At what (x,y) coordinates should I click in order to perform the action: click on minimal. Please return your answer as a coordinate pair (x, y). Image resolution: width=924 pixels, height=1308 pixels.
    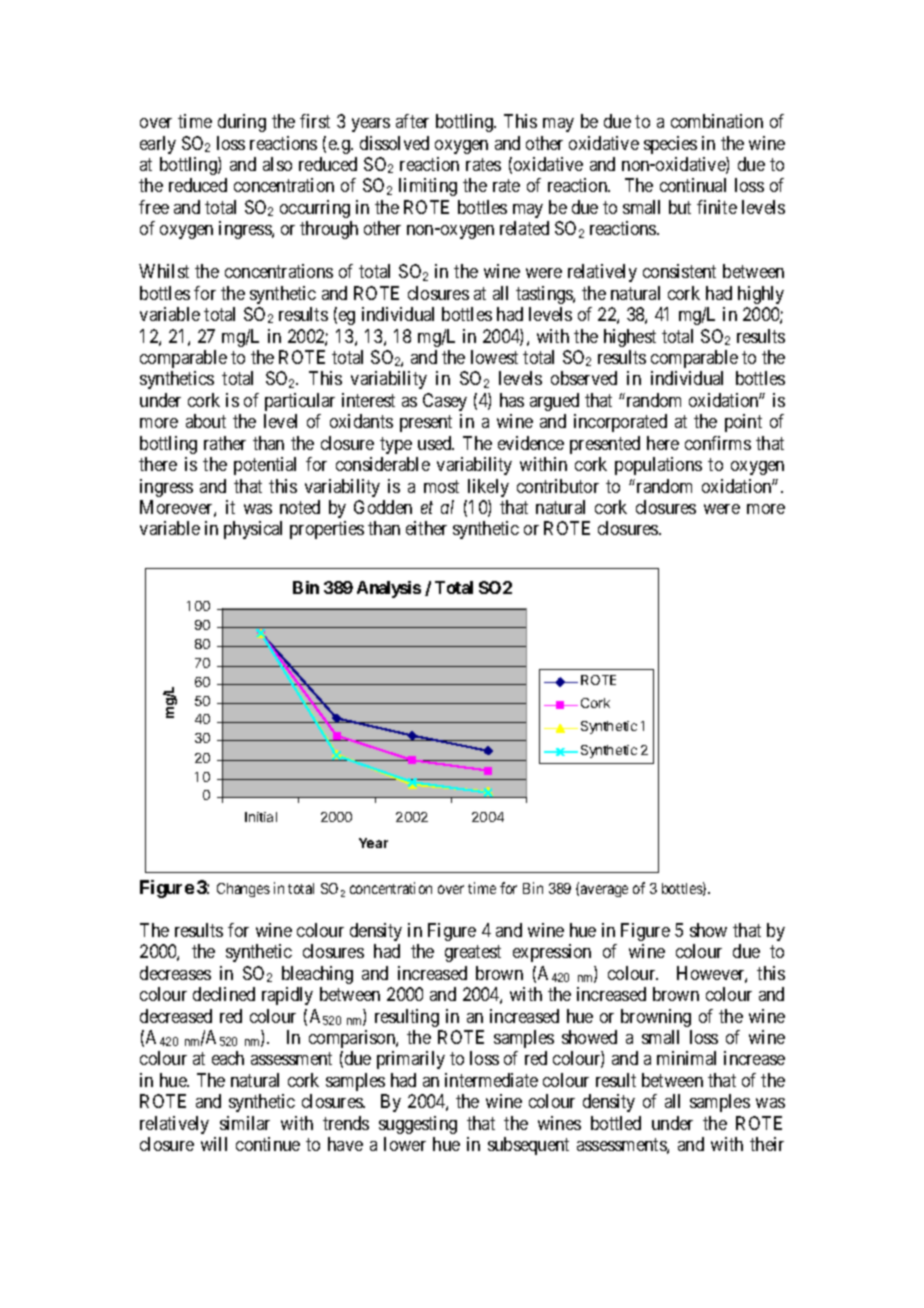
    Looking at the image, I should click on (686, 1058).
